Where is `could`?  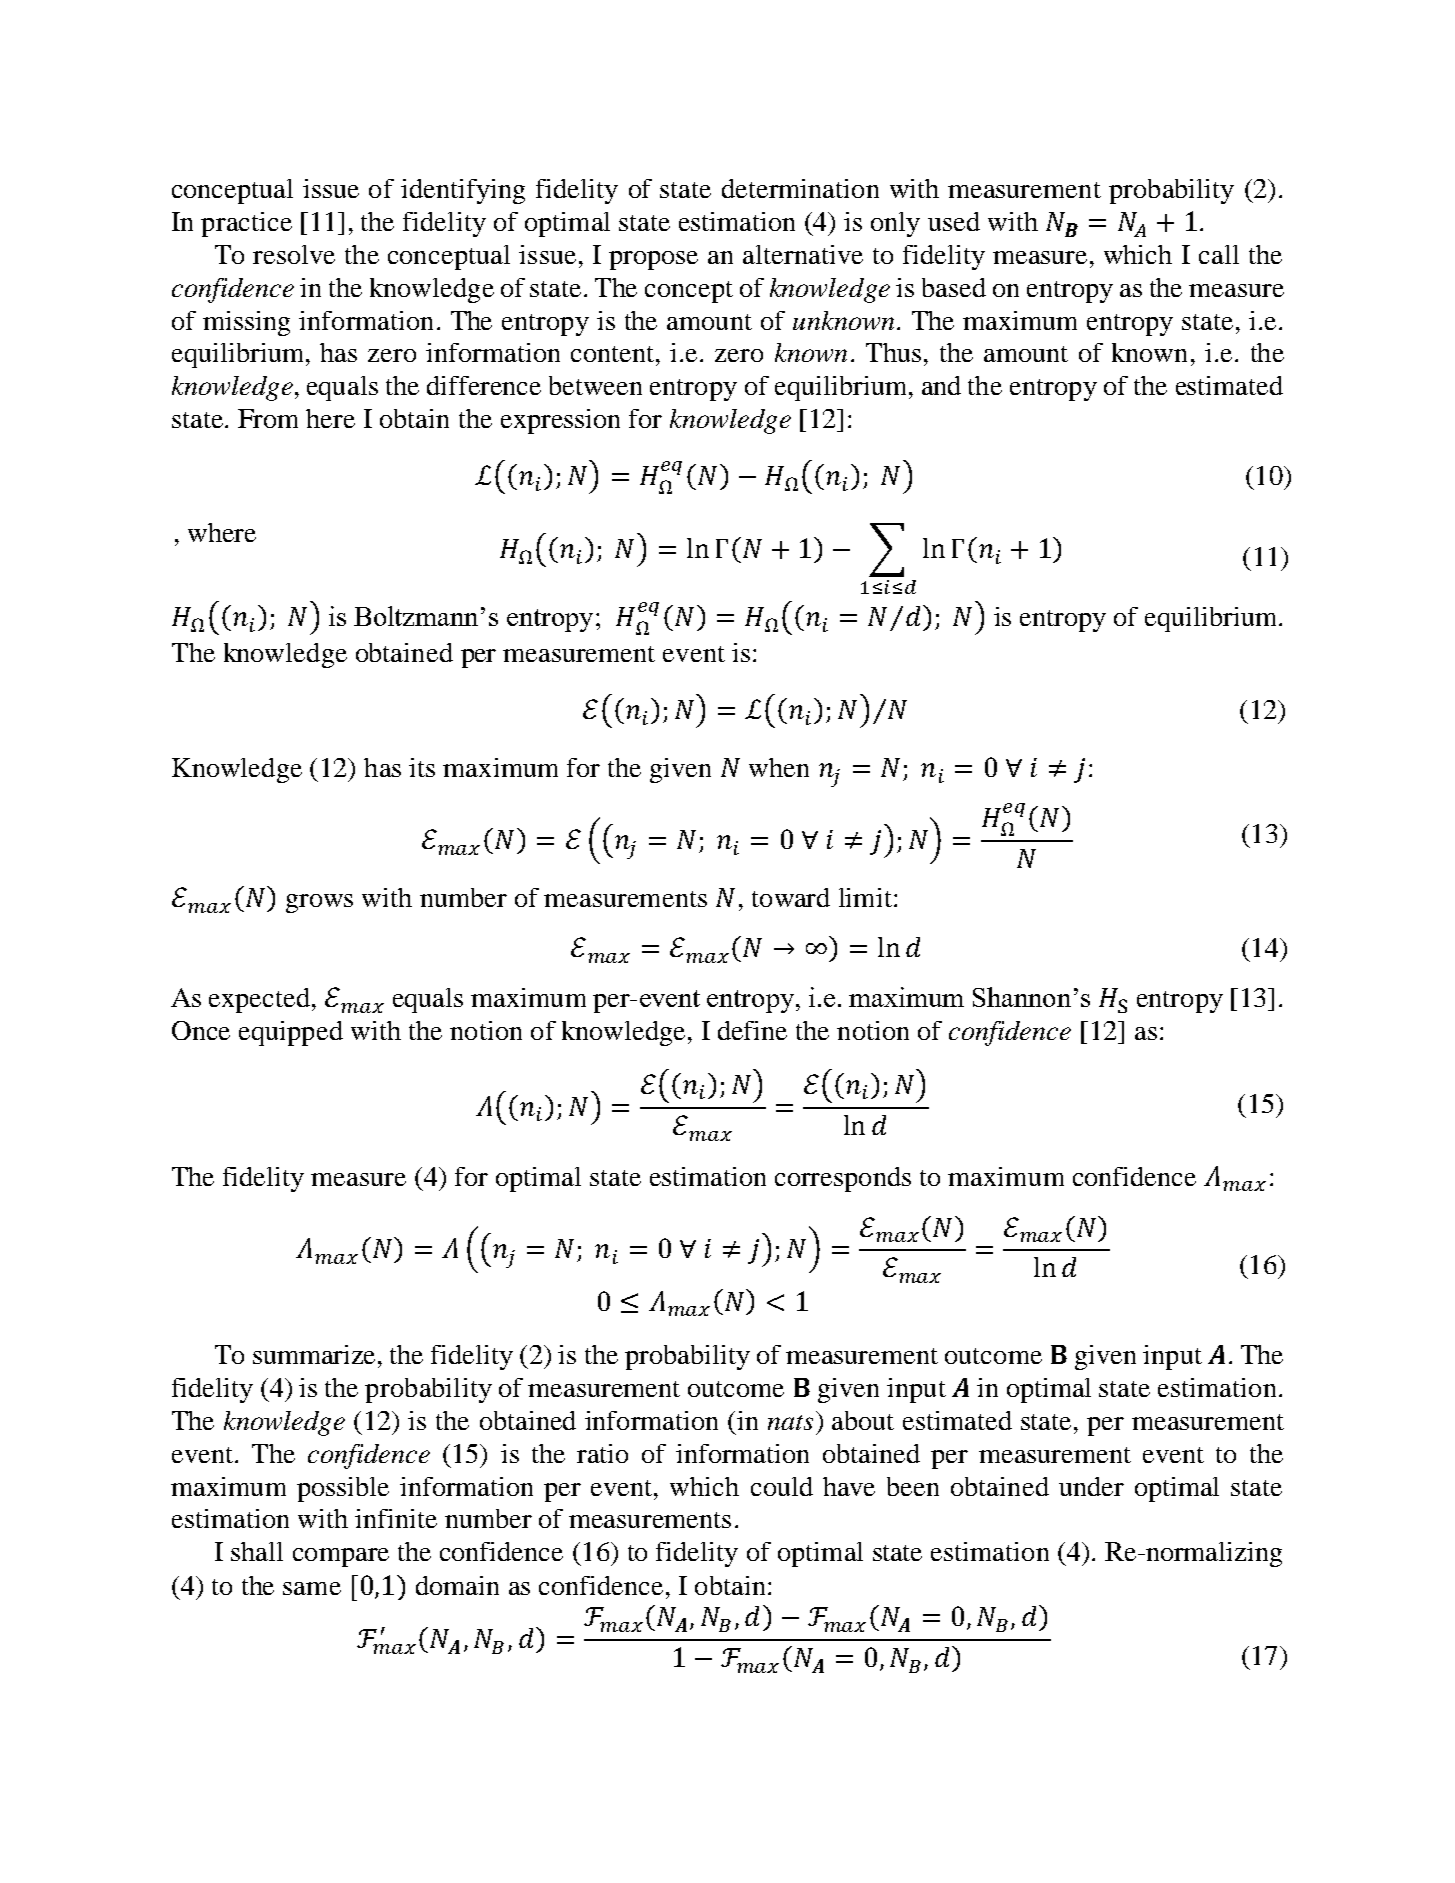
could is located at coordinates (782, 1486).
